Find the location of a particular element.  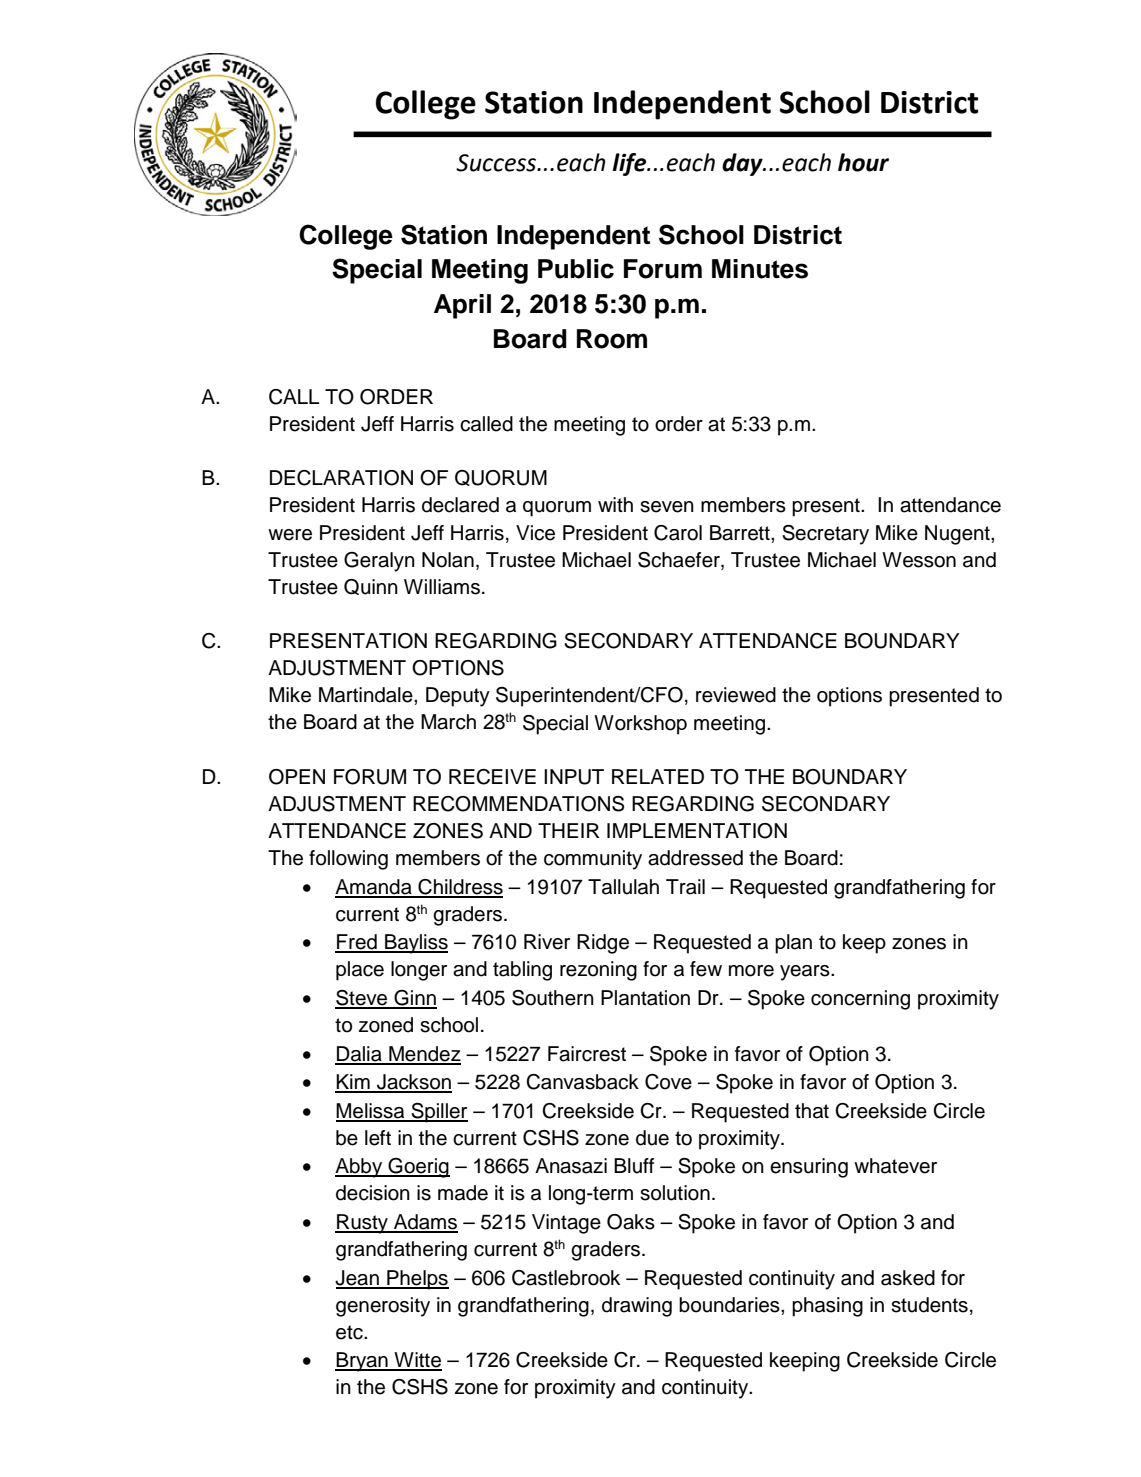

etc is located at coordinates (350, 1332).
